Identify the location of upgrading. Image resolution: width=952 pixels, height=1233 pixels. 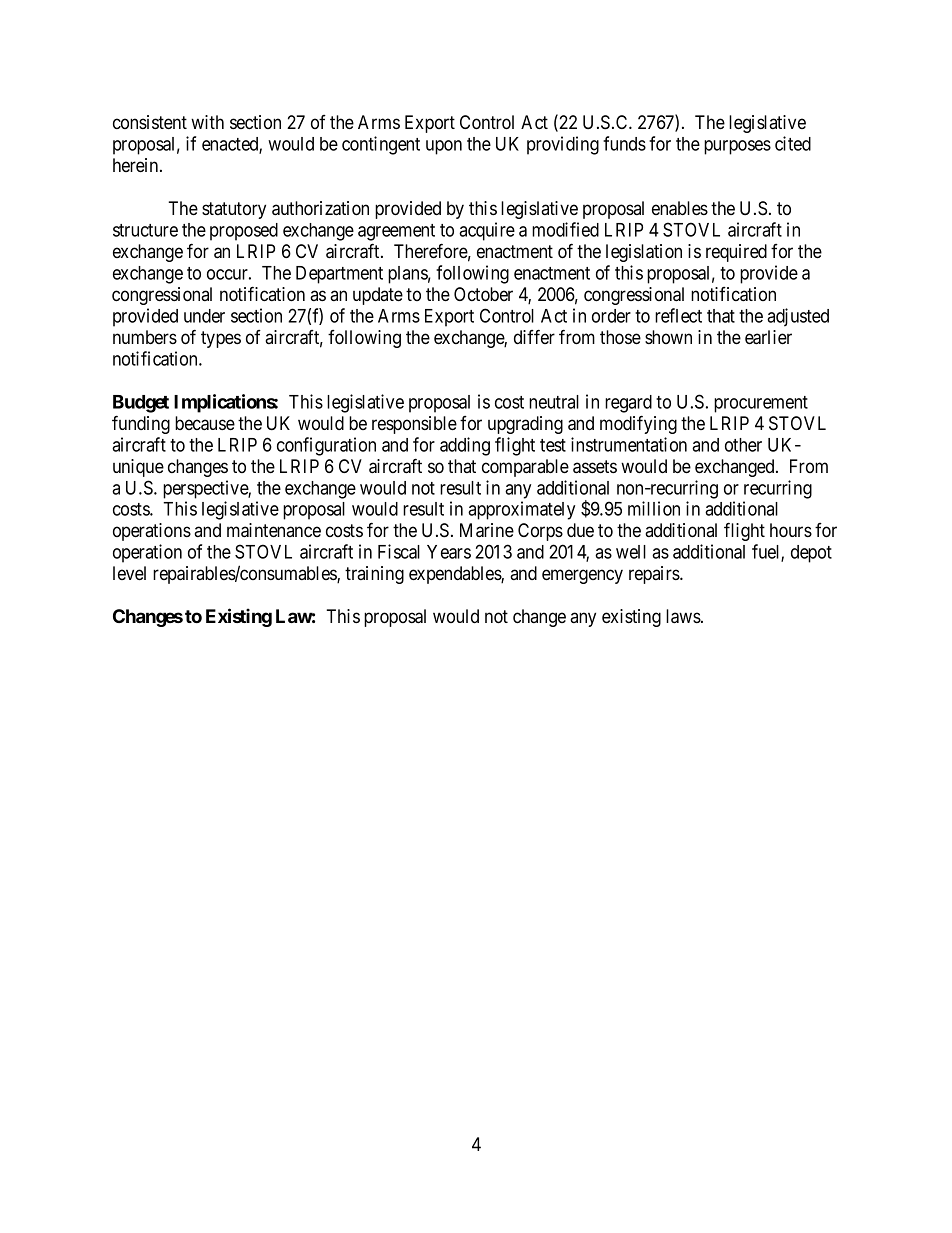
(525, 425).
